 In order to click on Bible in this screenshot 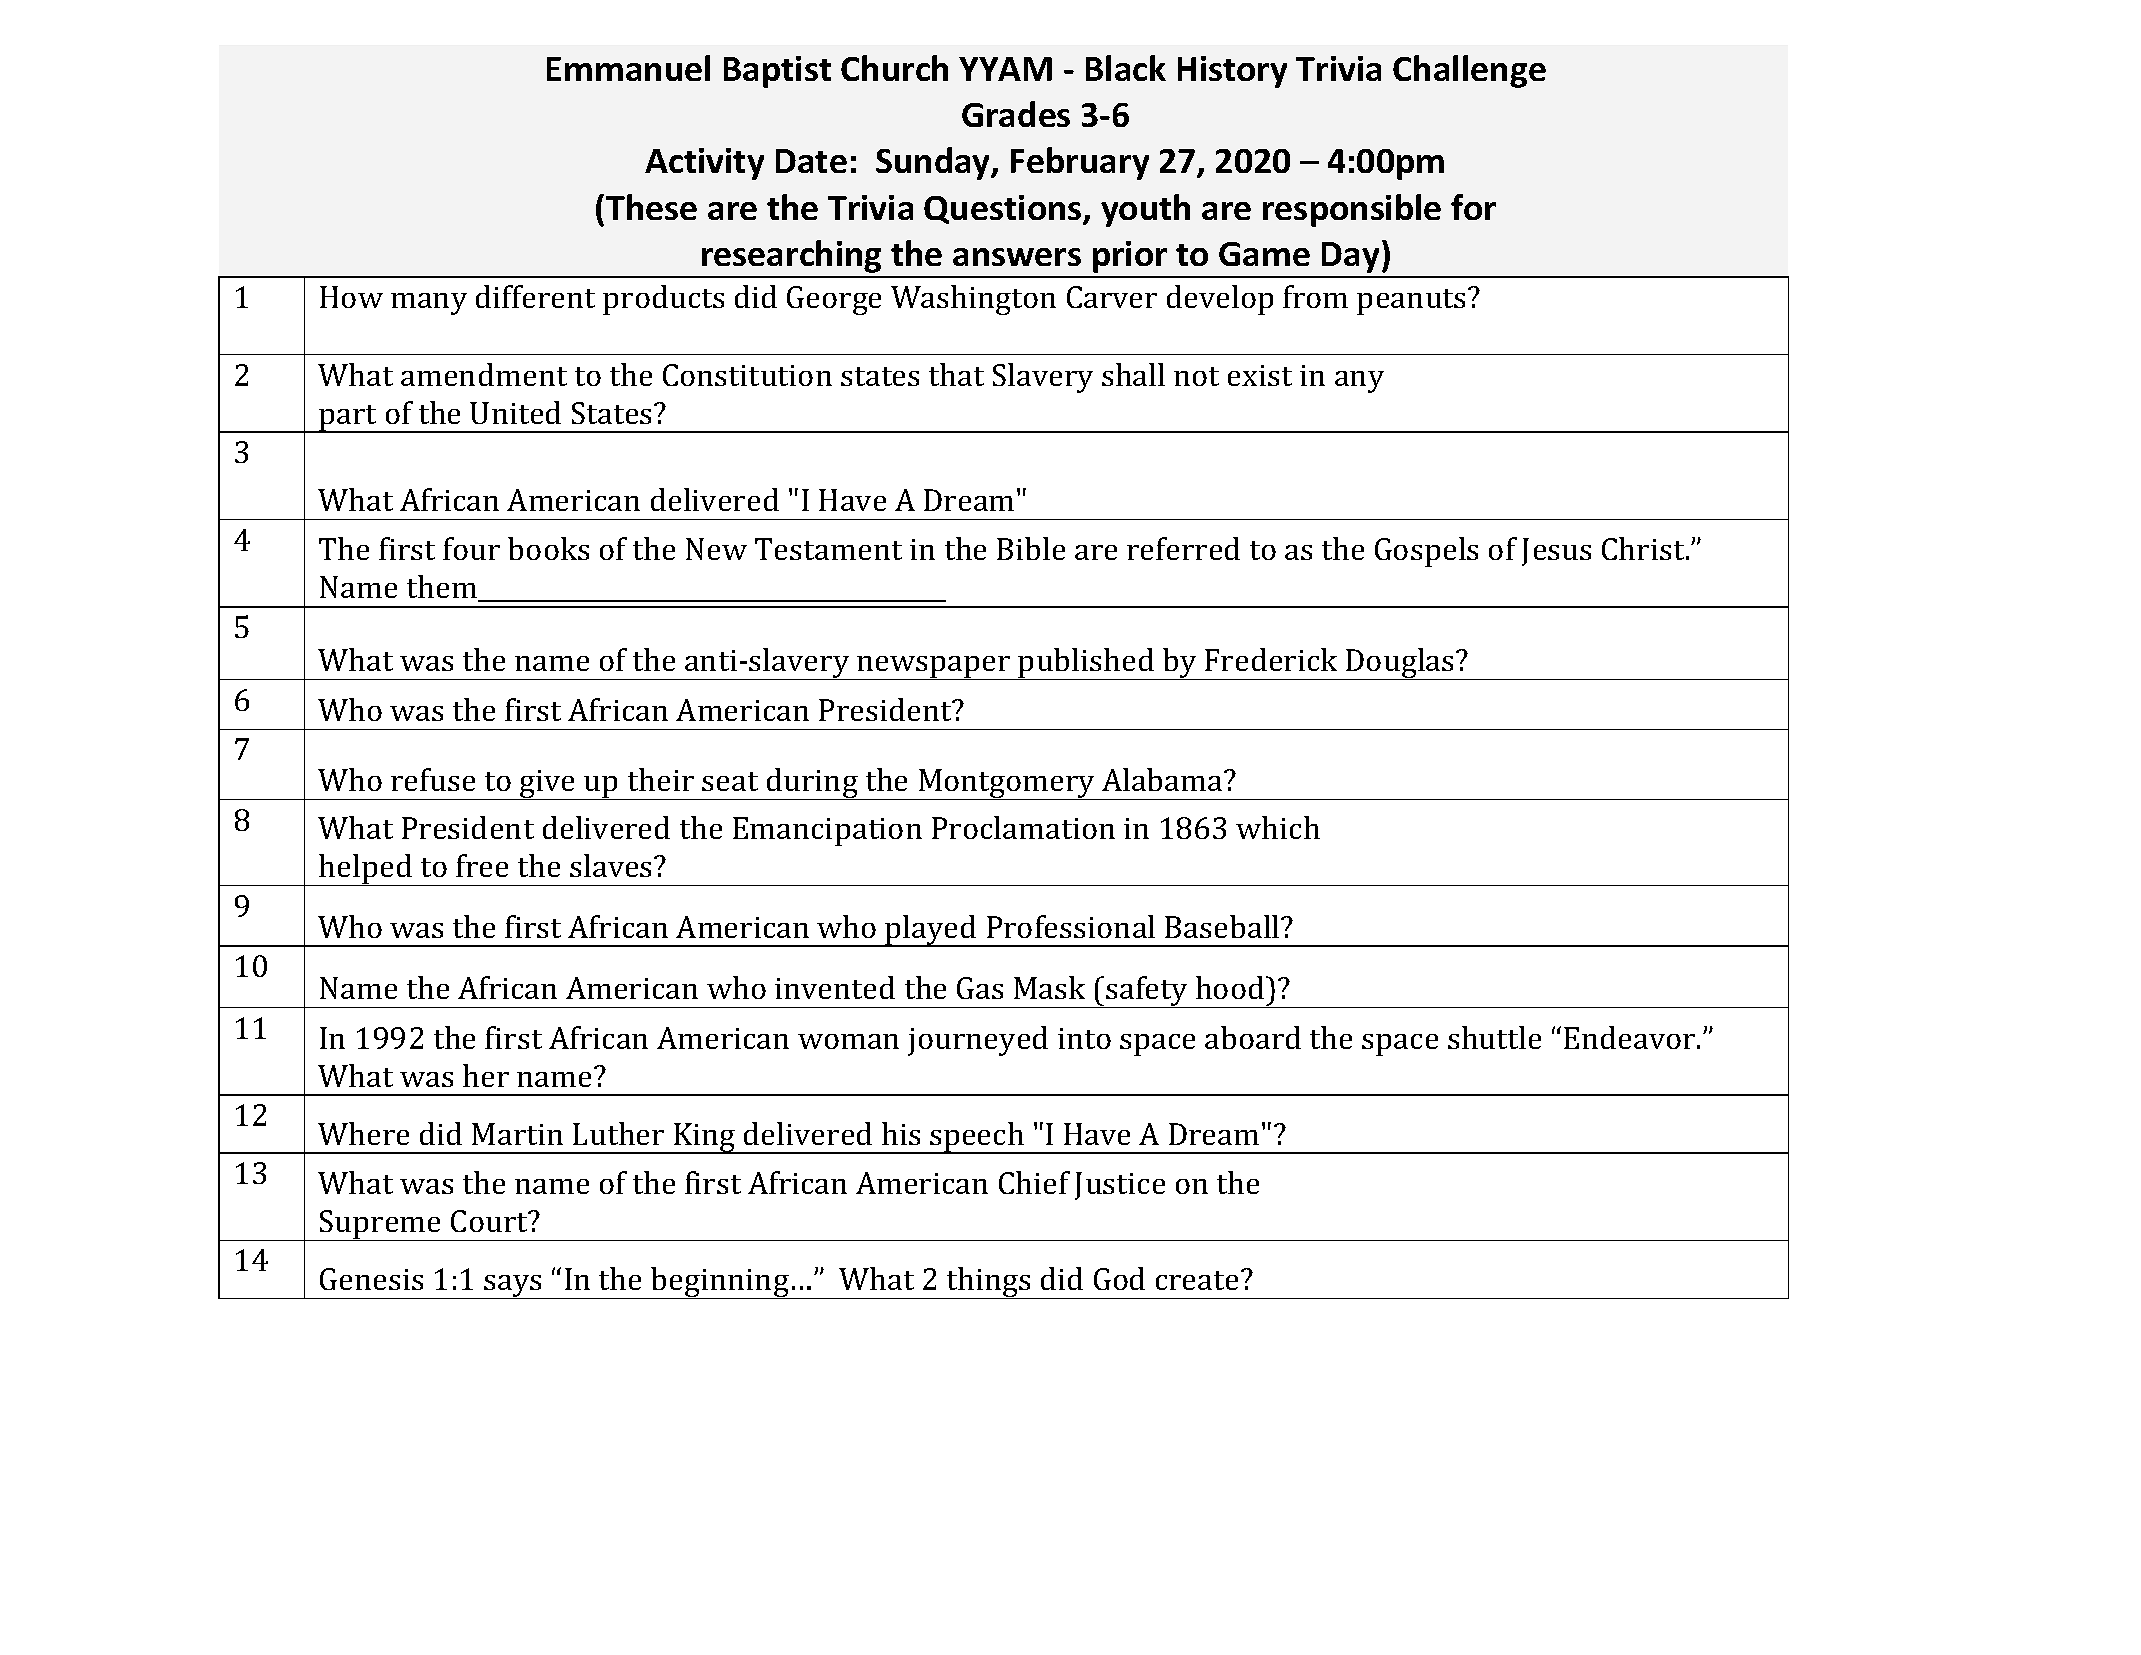, I will do `click(1031, 548)`.
